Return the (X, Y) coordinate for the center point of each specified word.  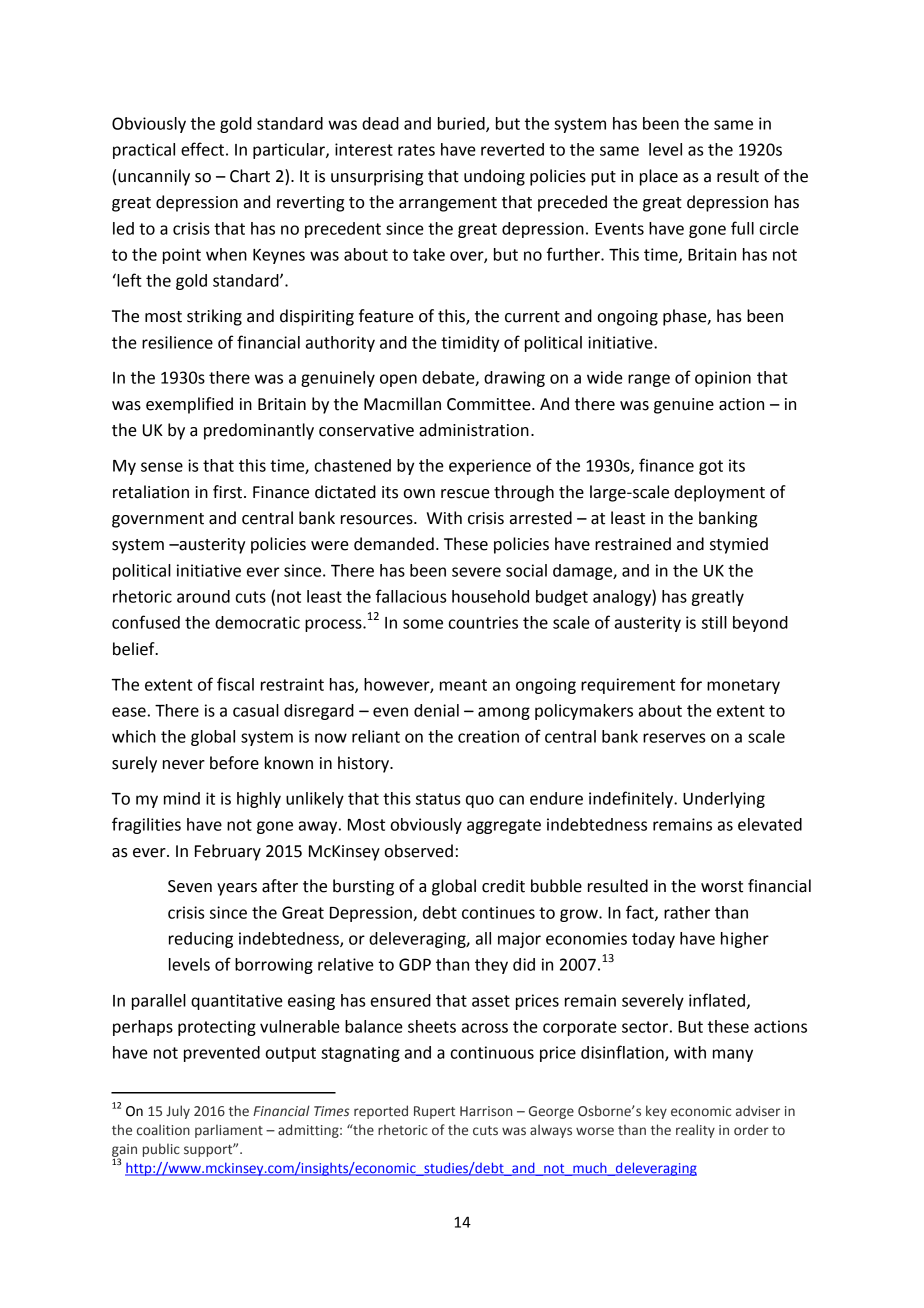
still (714, 622)
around (203, 596)
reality (695, 1131)
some (423, 624)
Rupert (434, 1112)
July (178, 1112)
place (659, 177)
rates (416, 150)
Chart (250, 176)
